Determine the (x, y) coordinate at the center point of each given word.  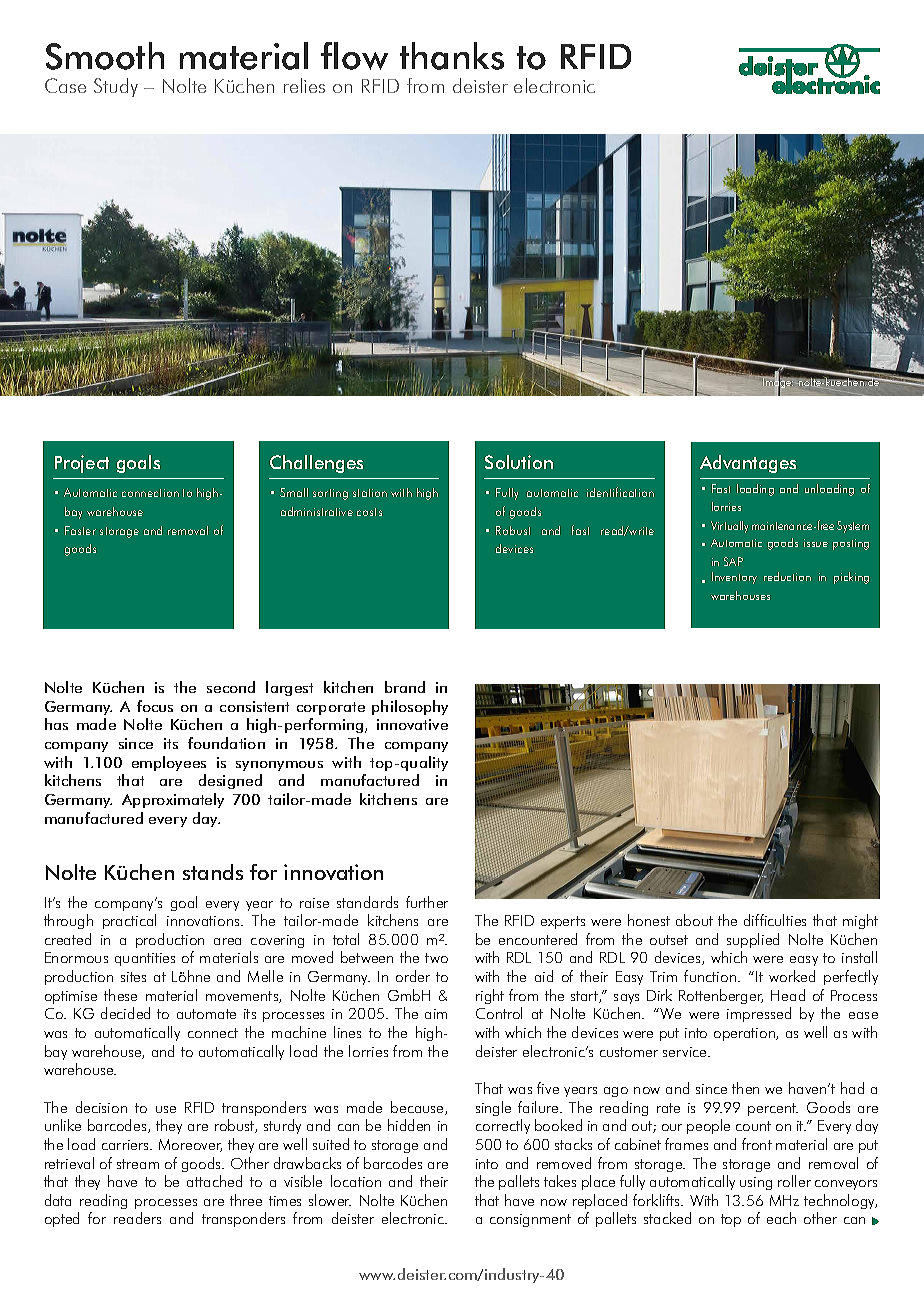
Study (116, 87)
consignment (530, 1220)
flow (354, 56)
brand (405, 687)
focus (155, 706)
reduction (787, 576)
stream (138, 1164)
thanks (452, 56)
